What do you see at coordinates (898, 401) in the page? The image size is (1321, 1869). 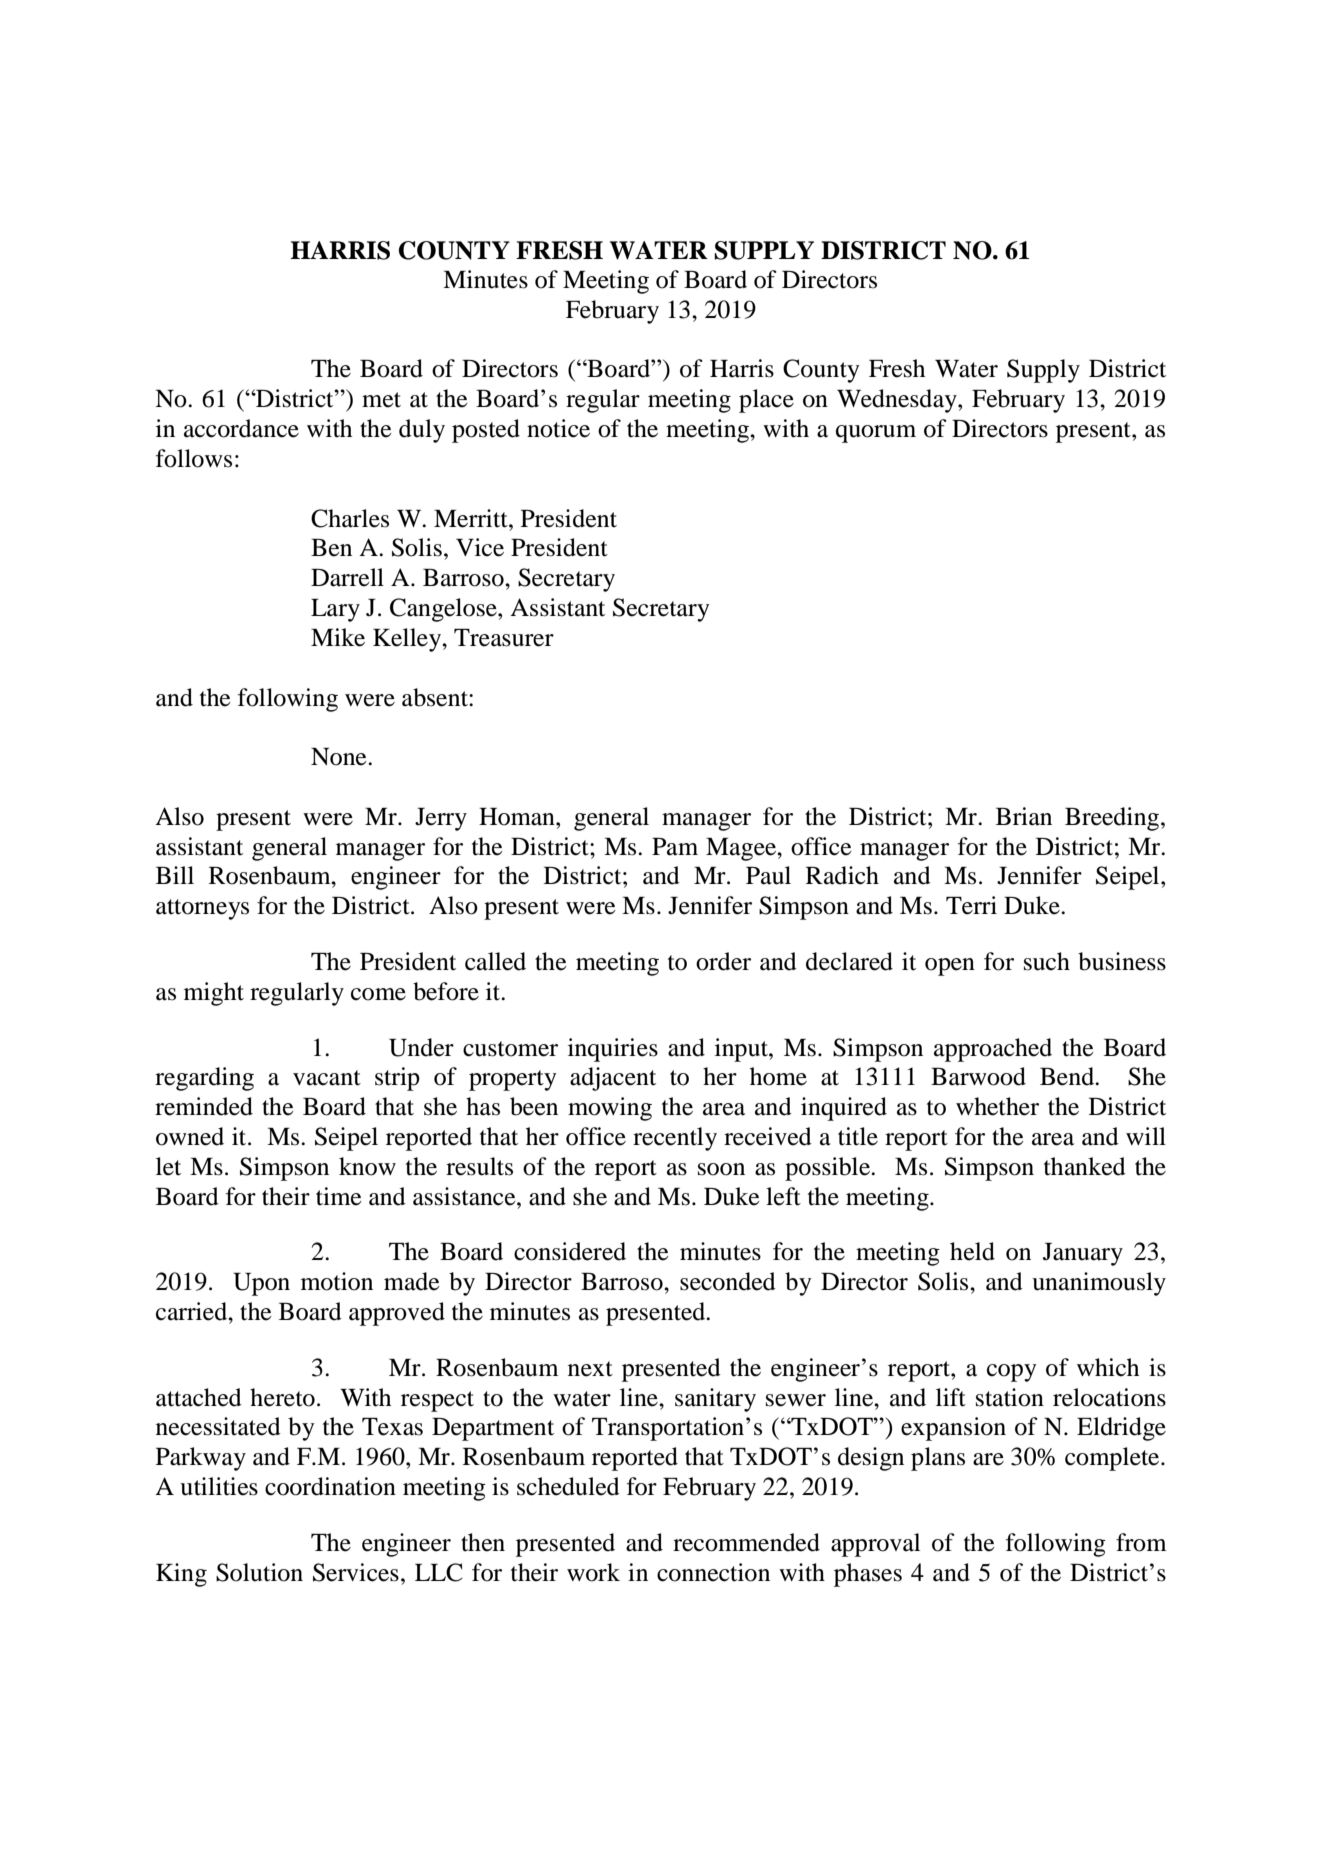 I see `Wednesday` at bounding box center [898, 401].
